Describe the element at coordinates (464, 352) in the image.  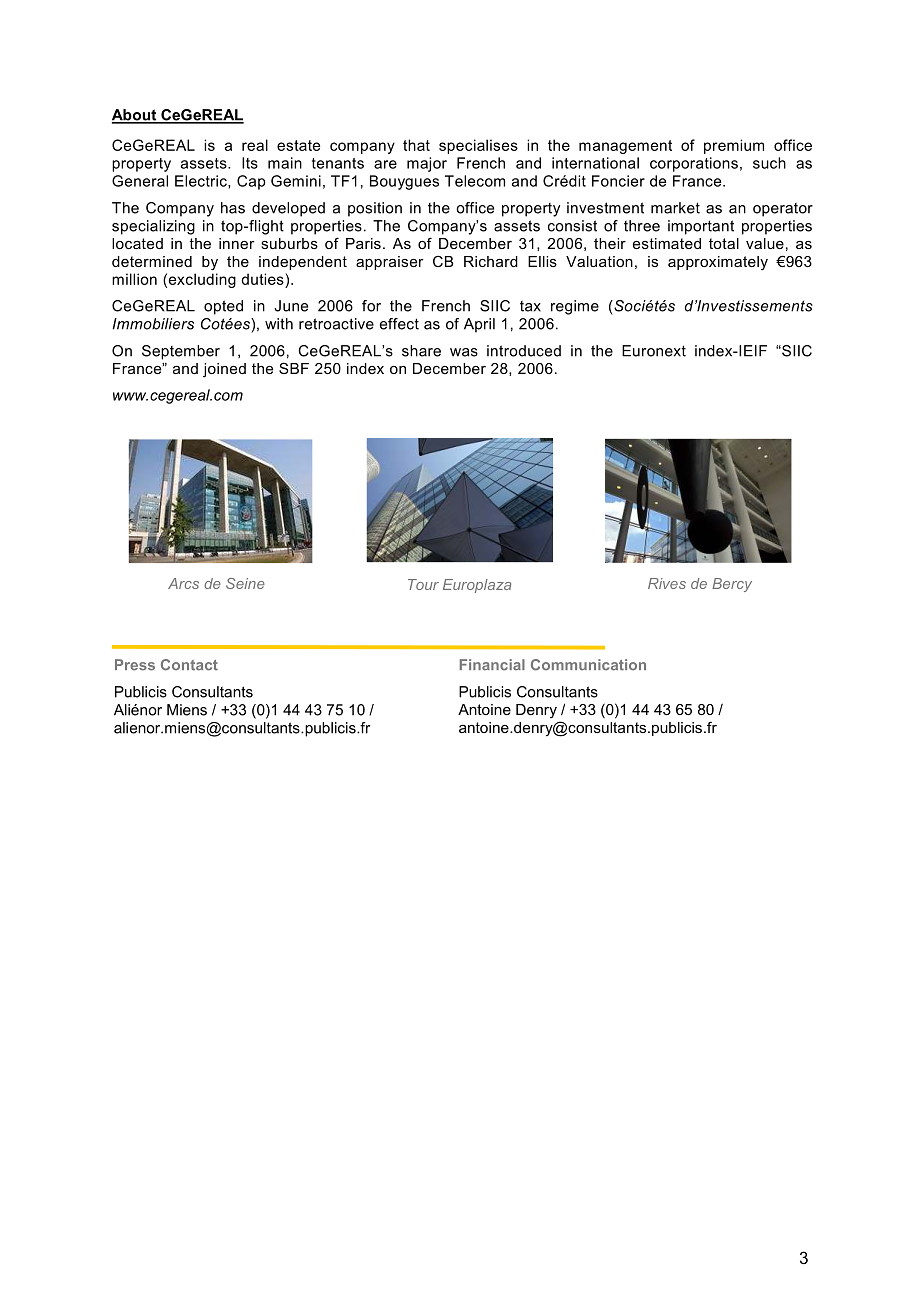
I see `was` at that location.
